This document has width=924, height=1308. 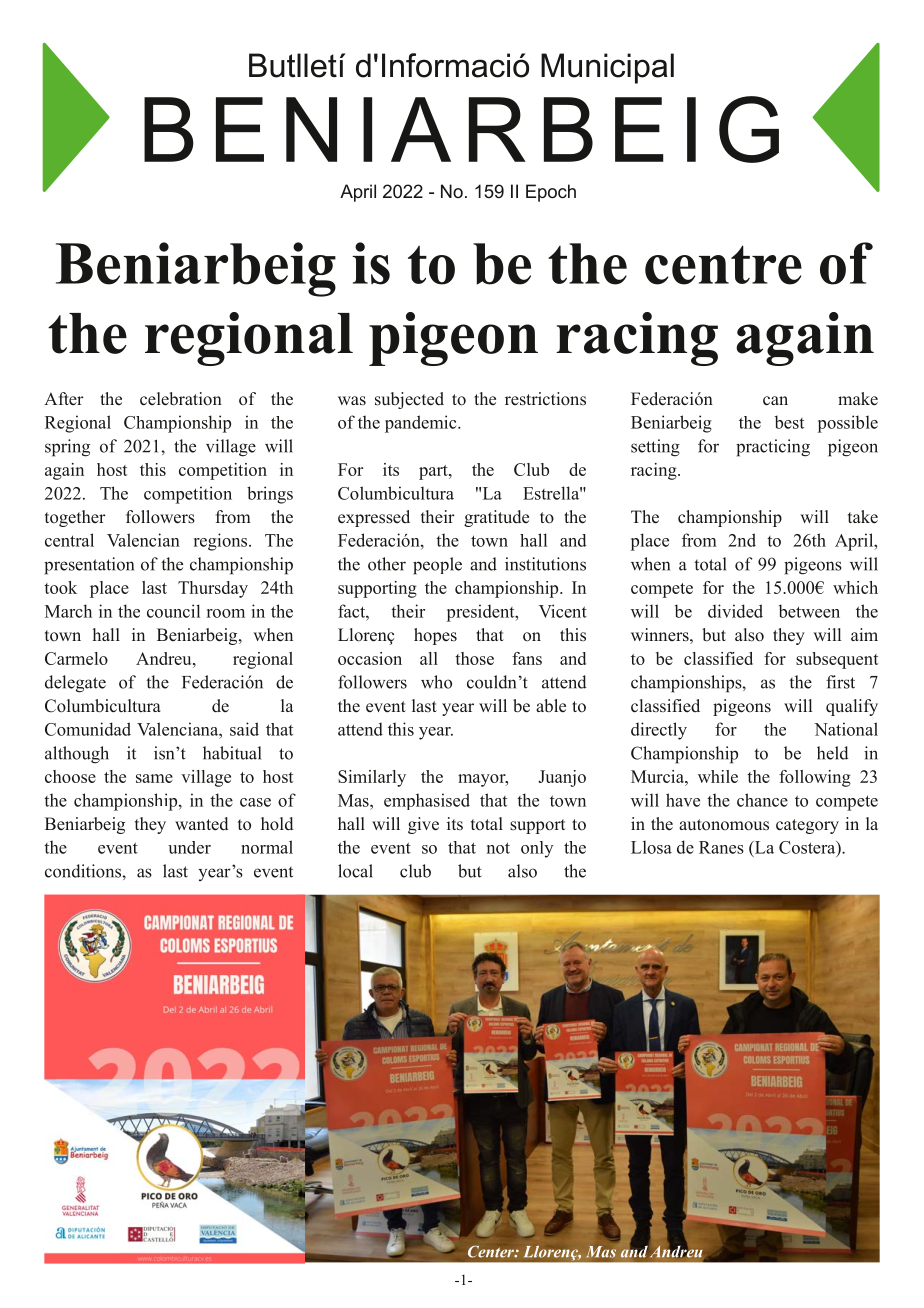 I want to click on centre, so click(x=723, y=265).
